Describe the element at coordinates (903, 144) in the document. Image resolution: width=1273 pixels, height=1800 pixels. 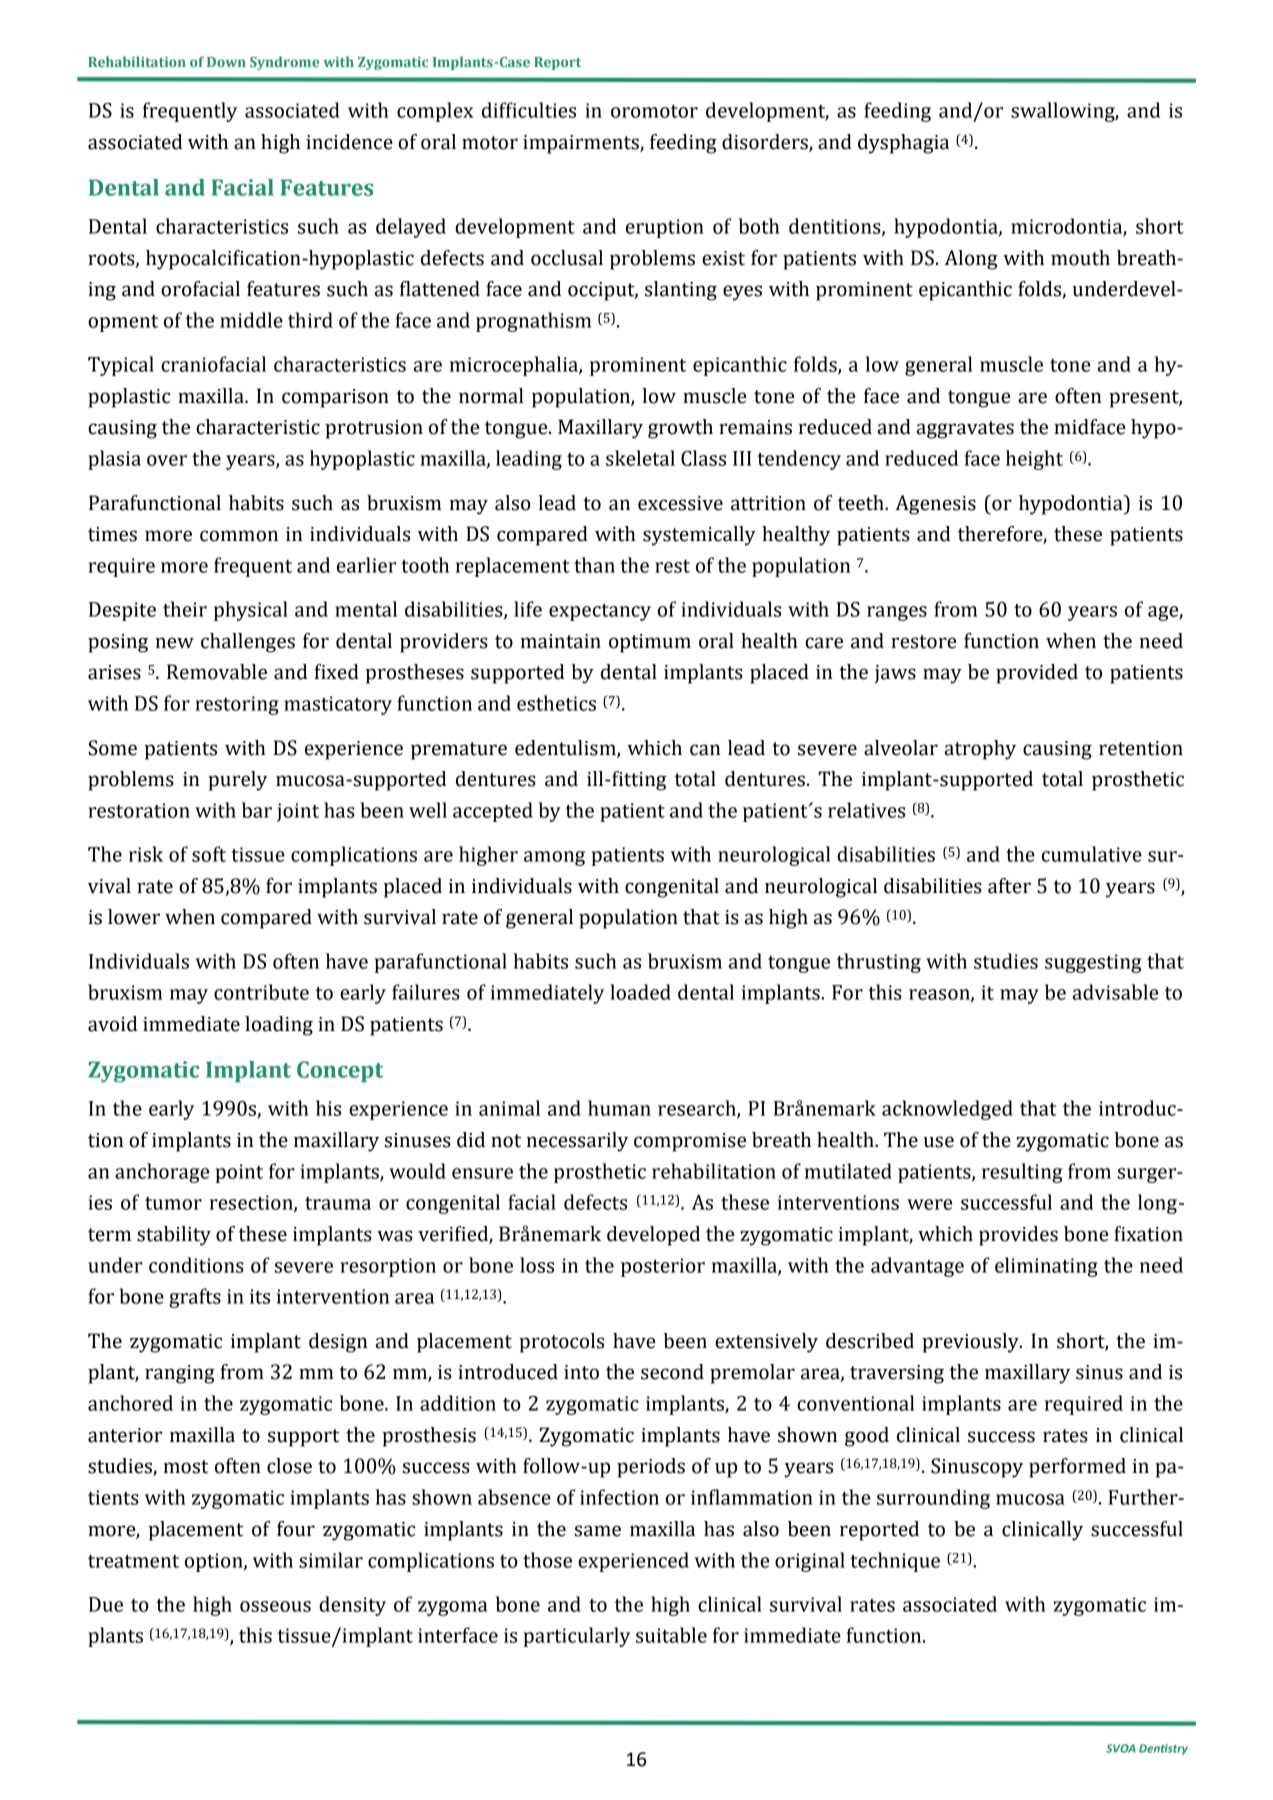
I see `dysphagia` at that location.
